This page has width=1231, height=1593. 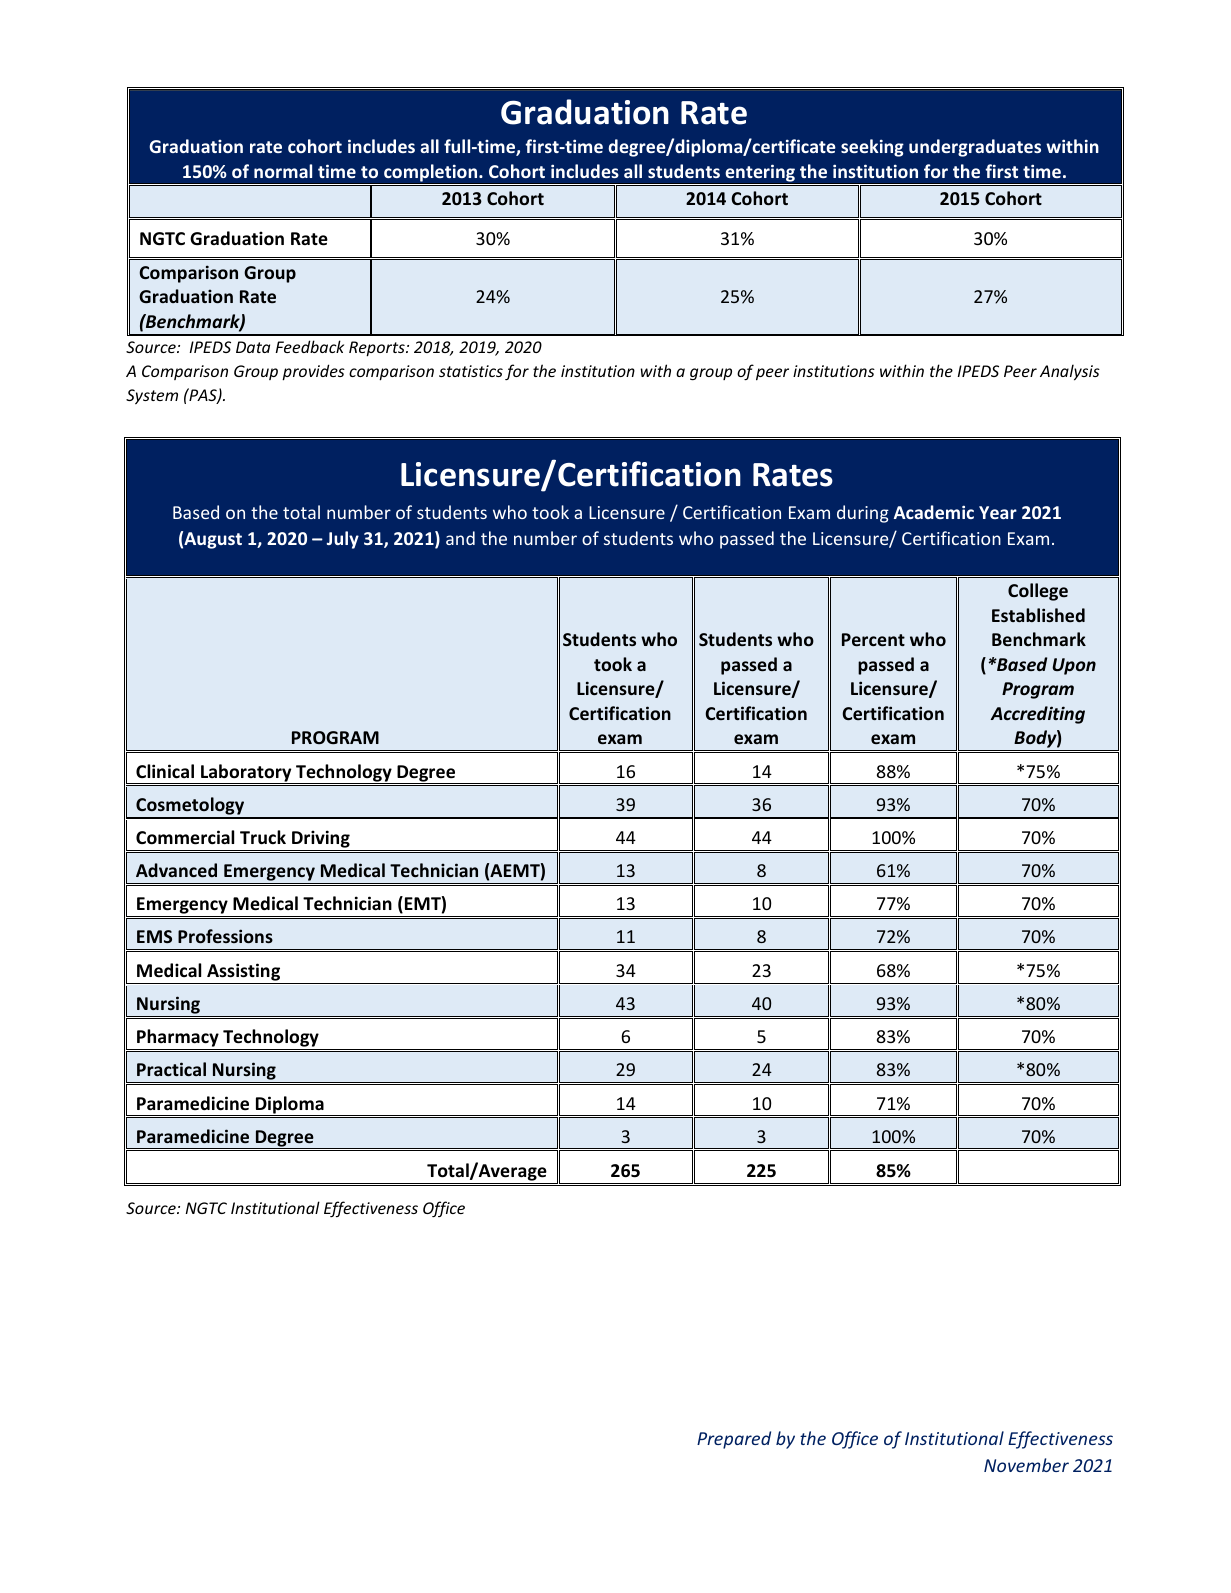 What do you see at coordinates (263, 837) in the page?
I see `Truck` at bounding box center [263, 837].
